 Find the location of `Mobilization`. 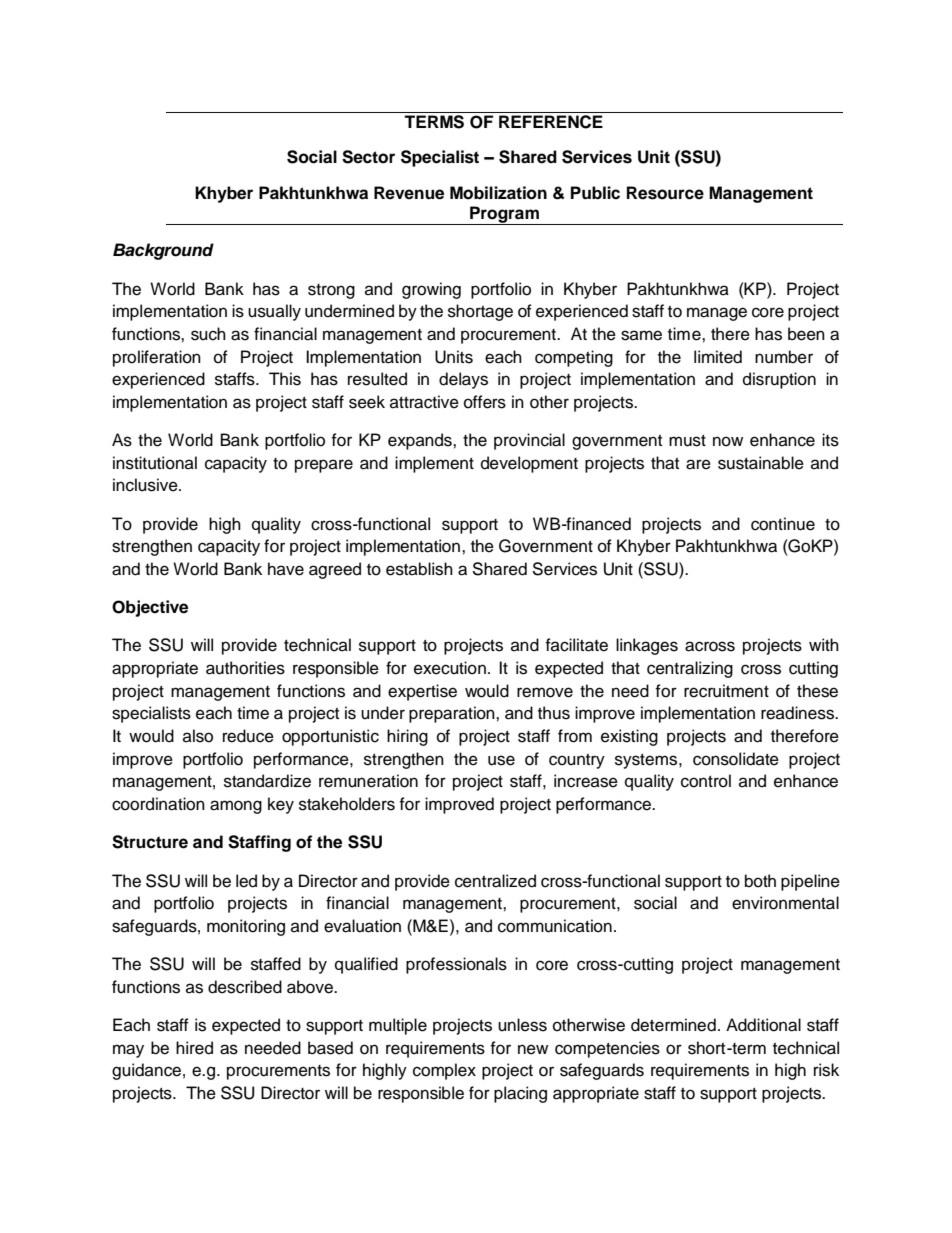

Mobilization is located at coordinates (498, 193).
